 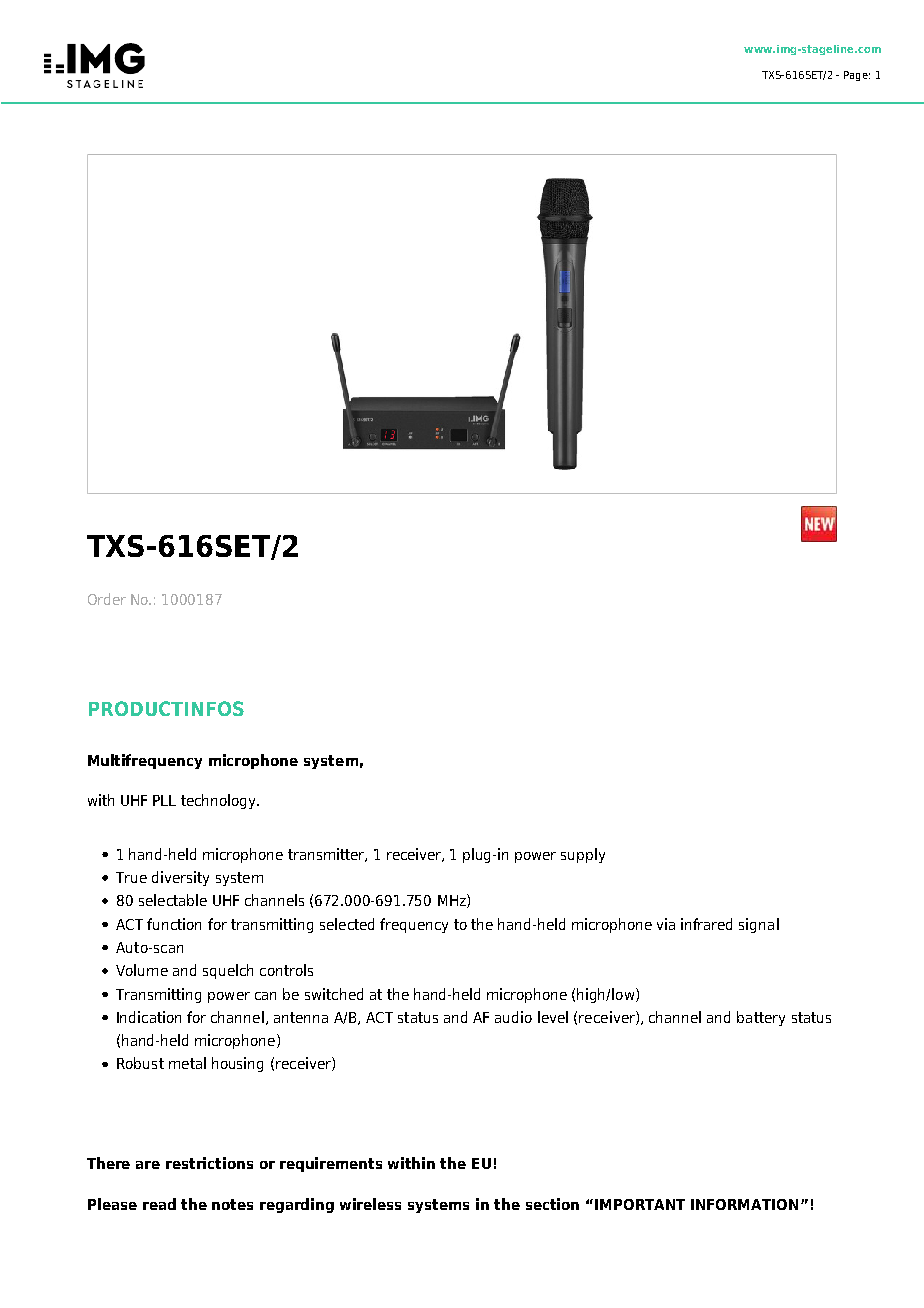 I want to click on Order, so click(x=107, y=599).
